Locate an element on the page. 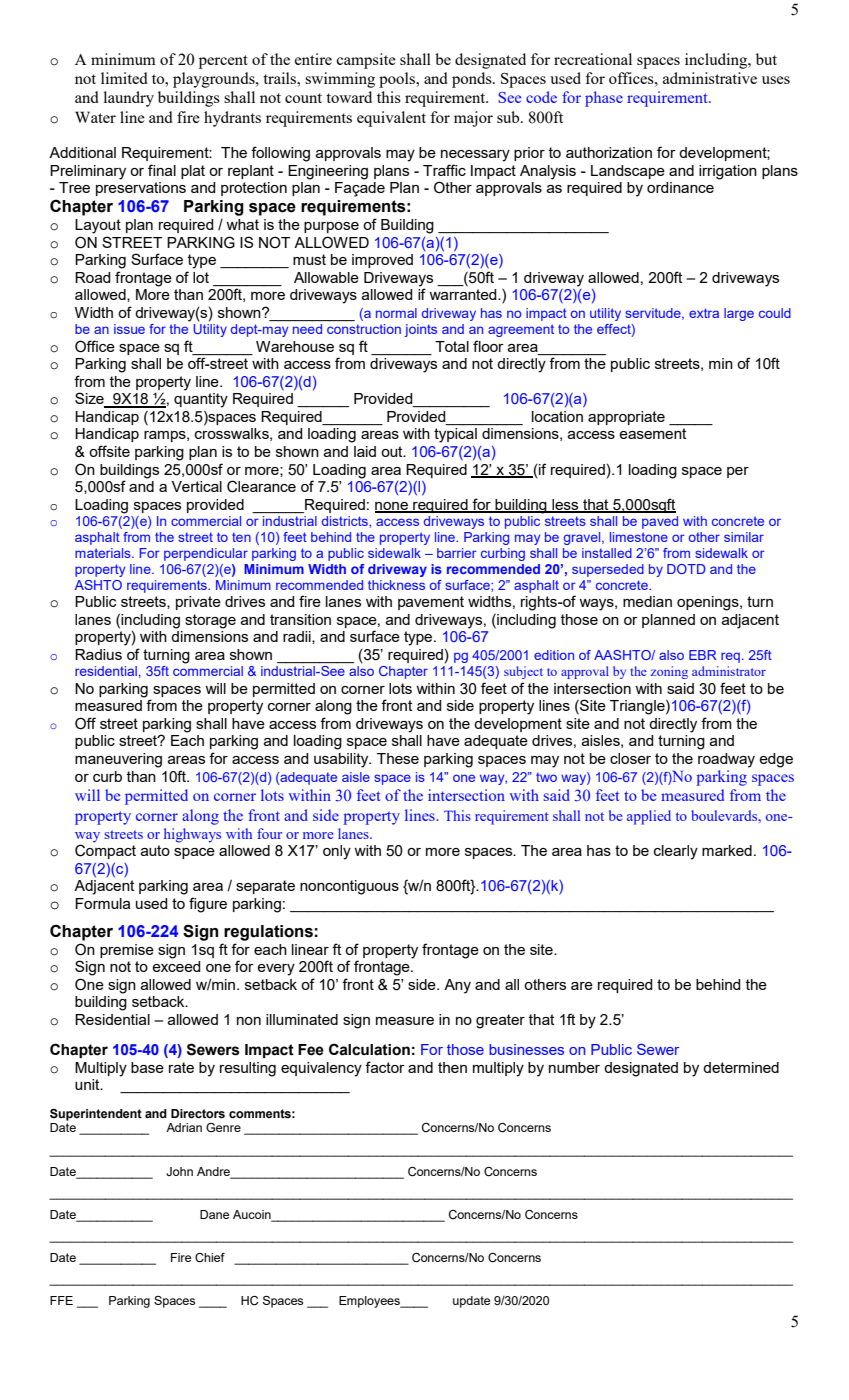 The width and height of the image is (849, 1400). EBR is located at coordinates (702, 655).
